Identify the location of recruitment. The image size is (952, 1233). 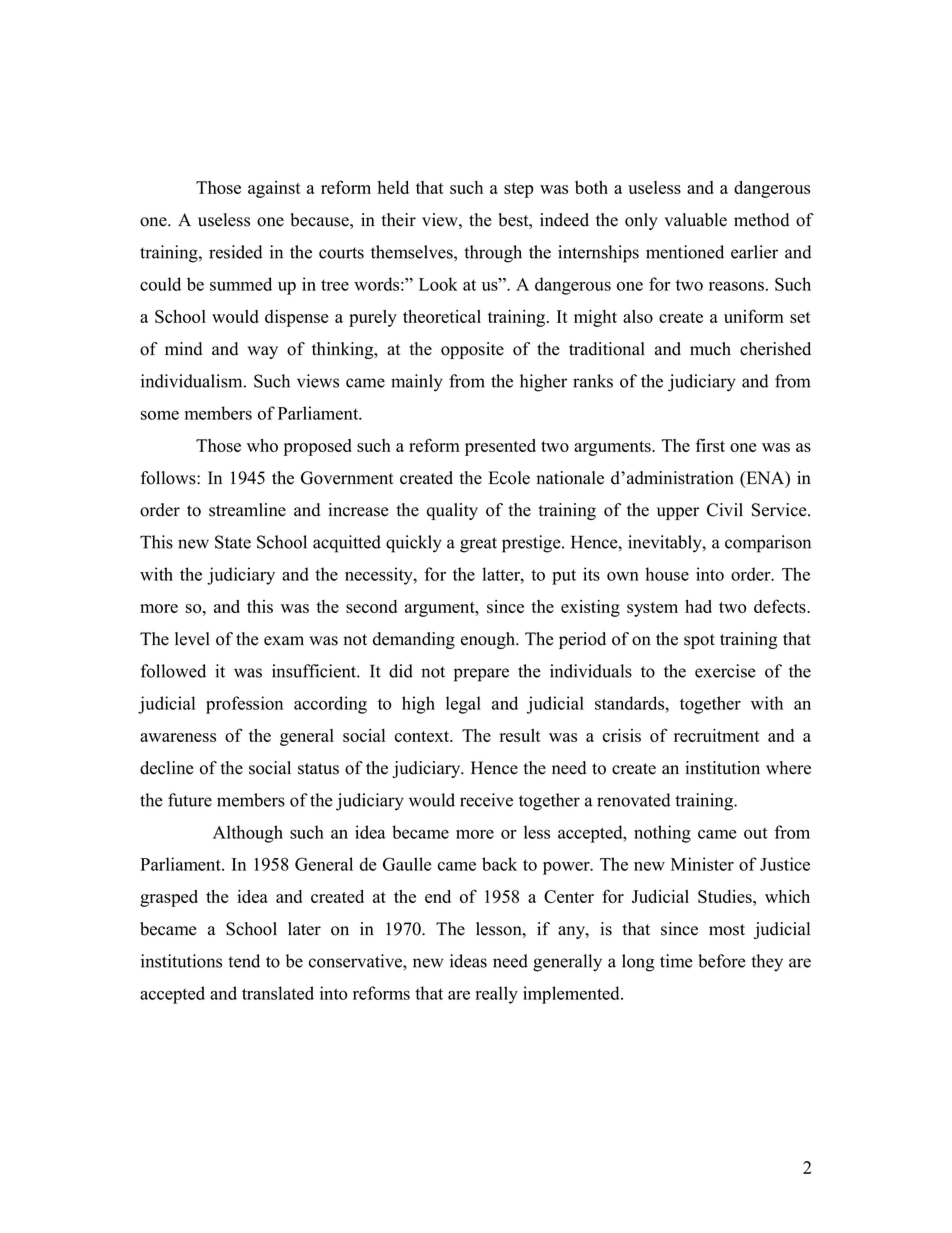
(717, 735).
